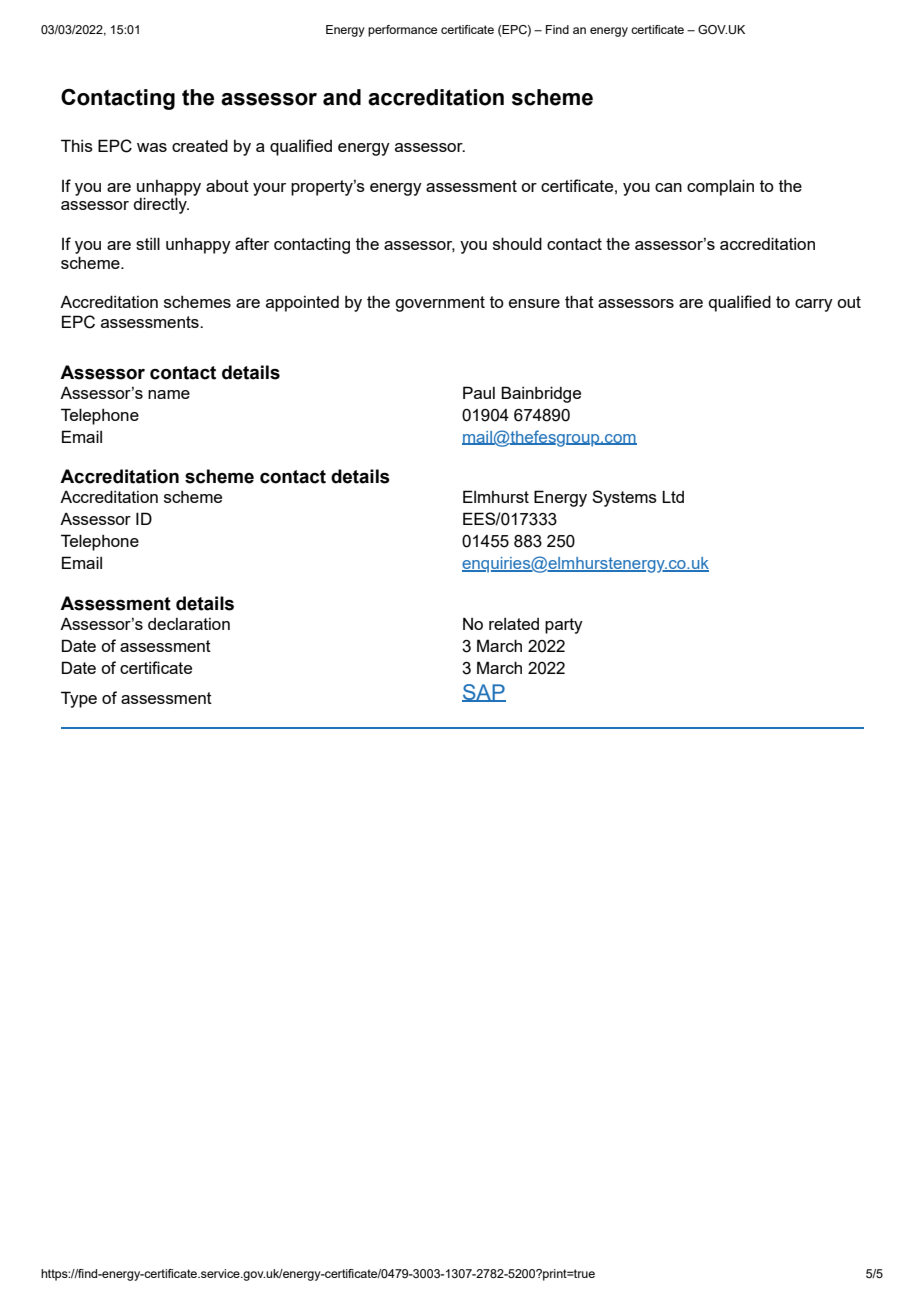 The height and width of the image is (1304, 924). What do you see at coordinates (479, 392) in the image?
I see `Paul` at bounding box center [479, 392].
